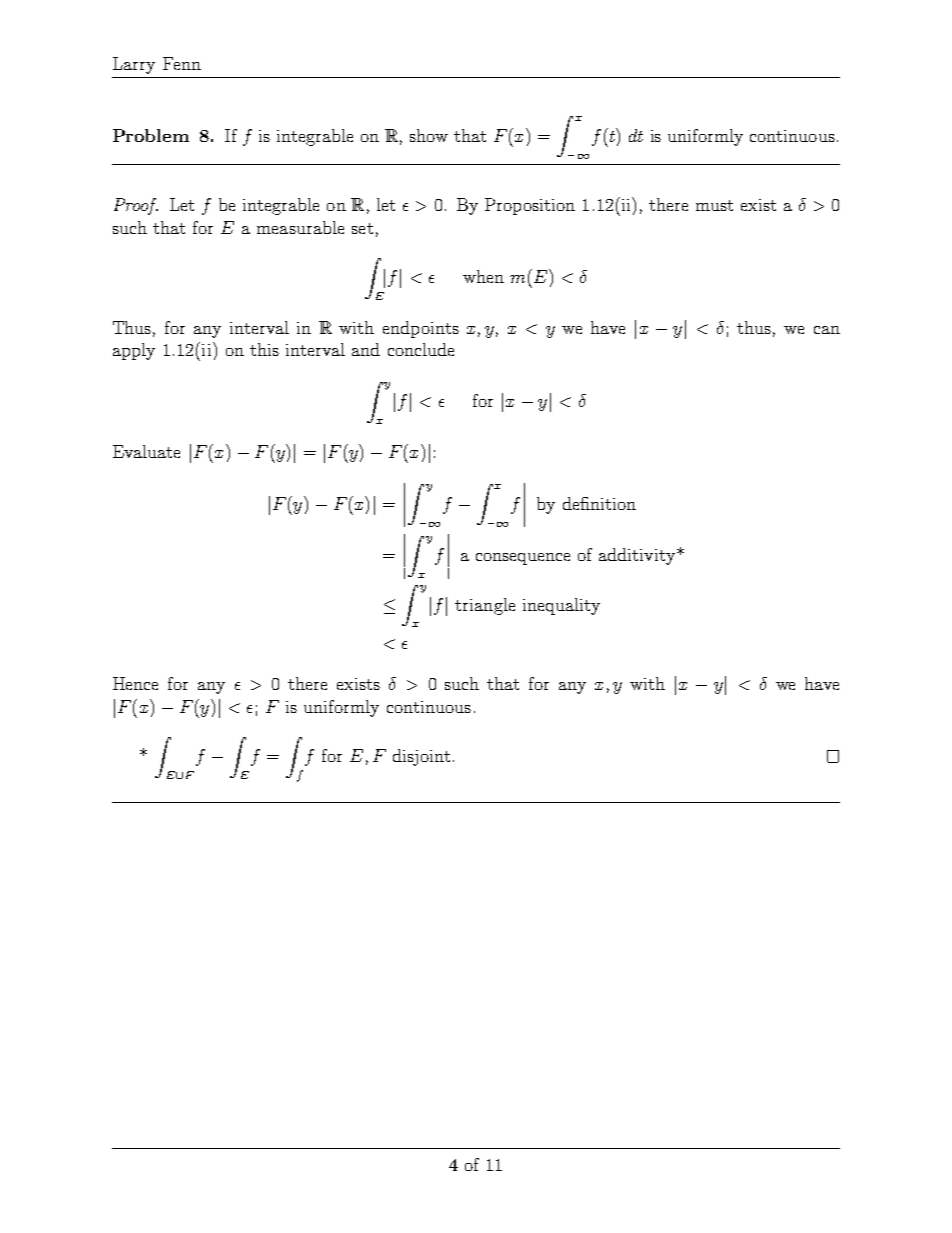 Image resolution: width=952 pixels, height=1233 pixels. I want to click on show, so click(429, 135).
